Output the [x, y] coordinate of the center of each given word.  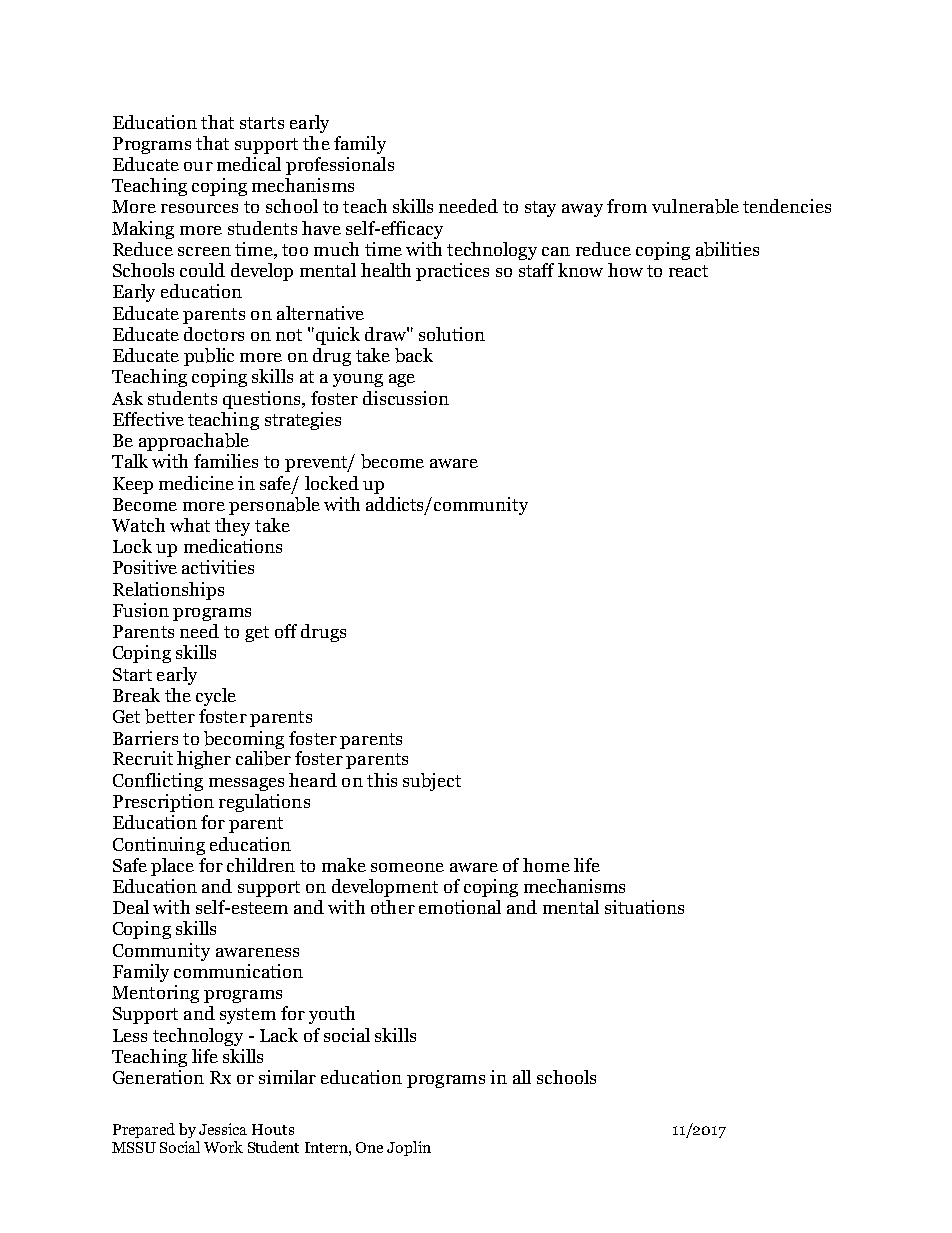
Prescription [163, 803]
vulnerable [695, 206]
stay [540, 209]
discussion [406, 398]
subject [432, 782]
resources [199, 208]
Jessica [223, 1129]
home [546, 865]
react [688, 271]
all [522, 1077]
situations [644, 907]
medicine [196, 483]
